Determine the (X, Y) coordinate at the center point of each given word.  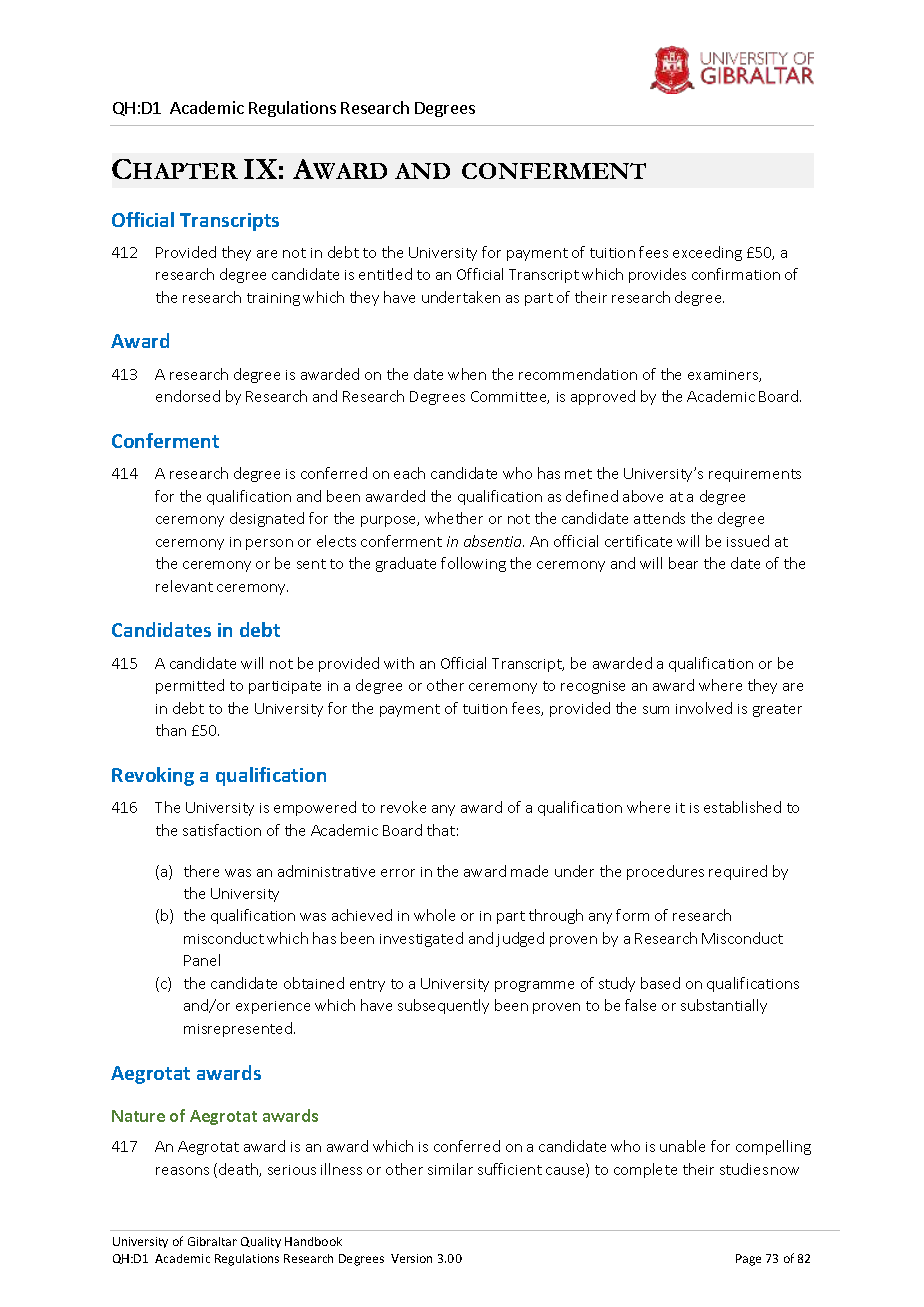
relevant (184, 586)
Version (411, 1258)
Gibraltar (212, 1241)
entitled (385, 274)
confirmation (736, 274)
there (201, 871)
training (273, 299)
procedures (665, 872)
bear (683, 563)
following (473, 564)
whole (434, 915)
